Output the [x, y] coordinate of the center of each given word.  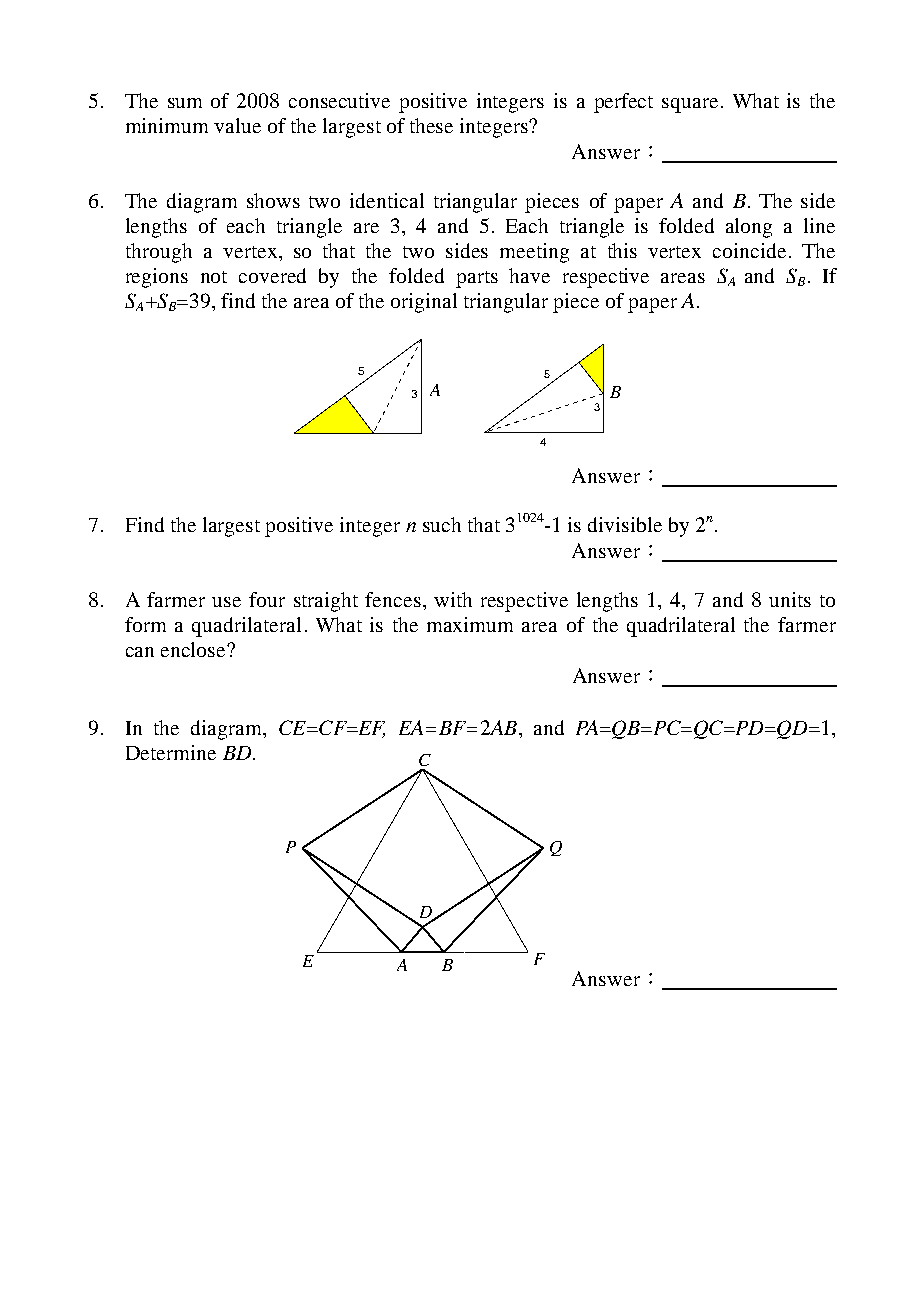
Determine [171, 752]
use [226, 602]
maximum [470, 624]
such [442, 524]
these [431, 125]
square [690, 105]
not [214, 277]
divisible [625, 524]
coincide [749, 250]
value [237, 125]
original [424, 303]
